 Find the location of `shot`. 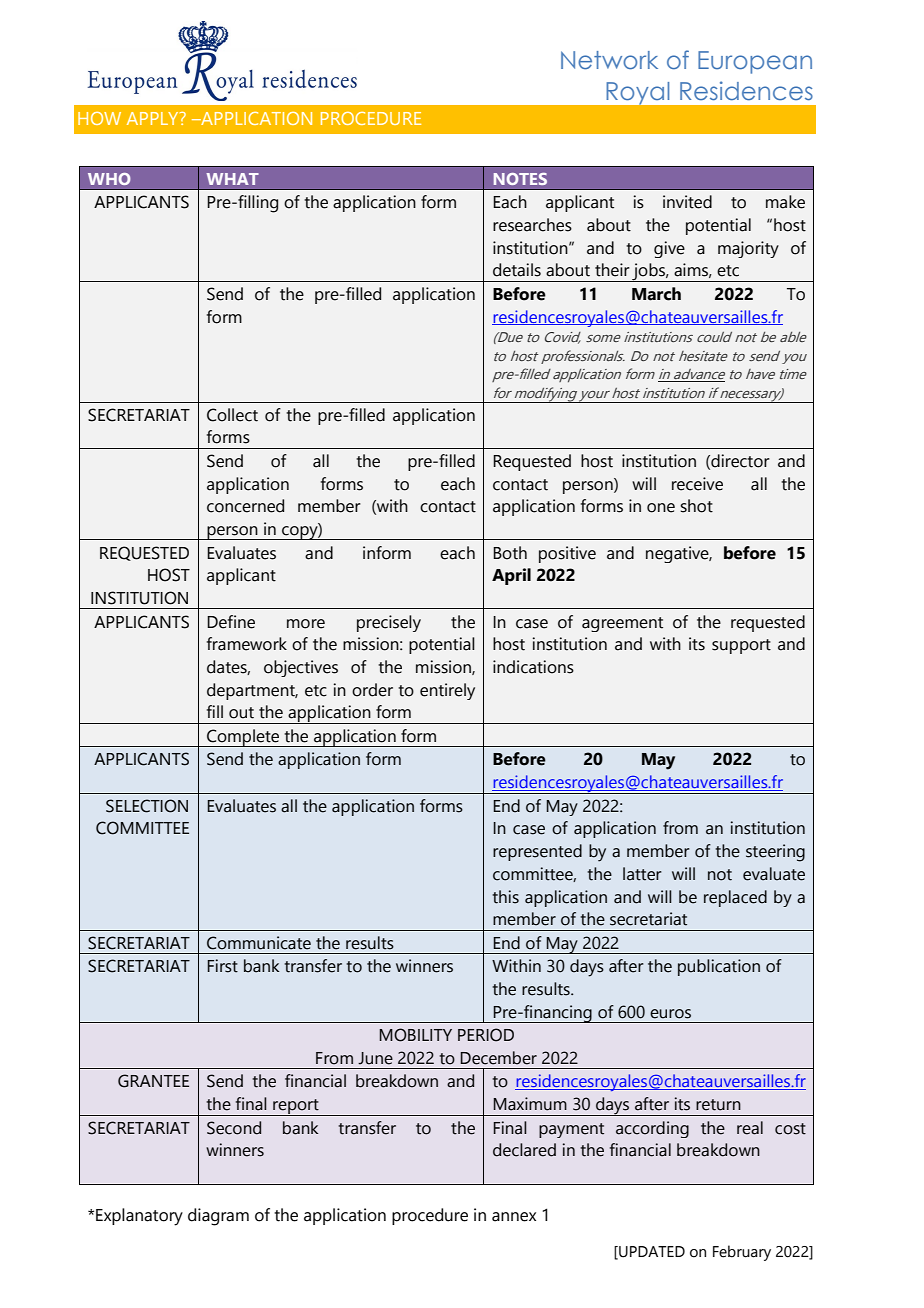

shot is located at coordinates (696, 506).
